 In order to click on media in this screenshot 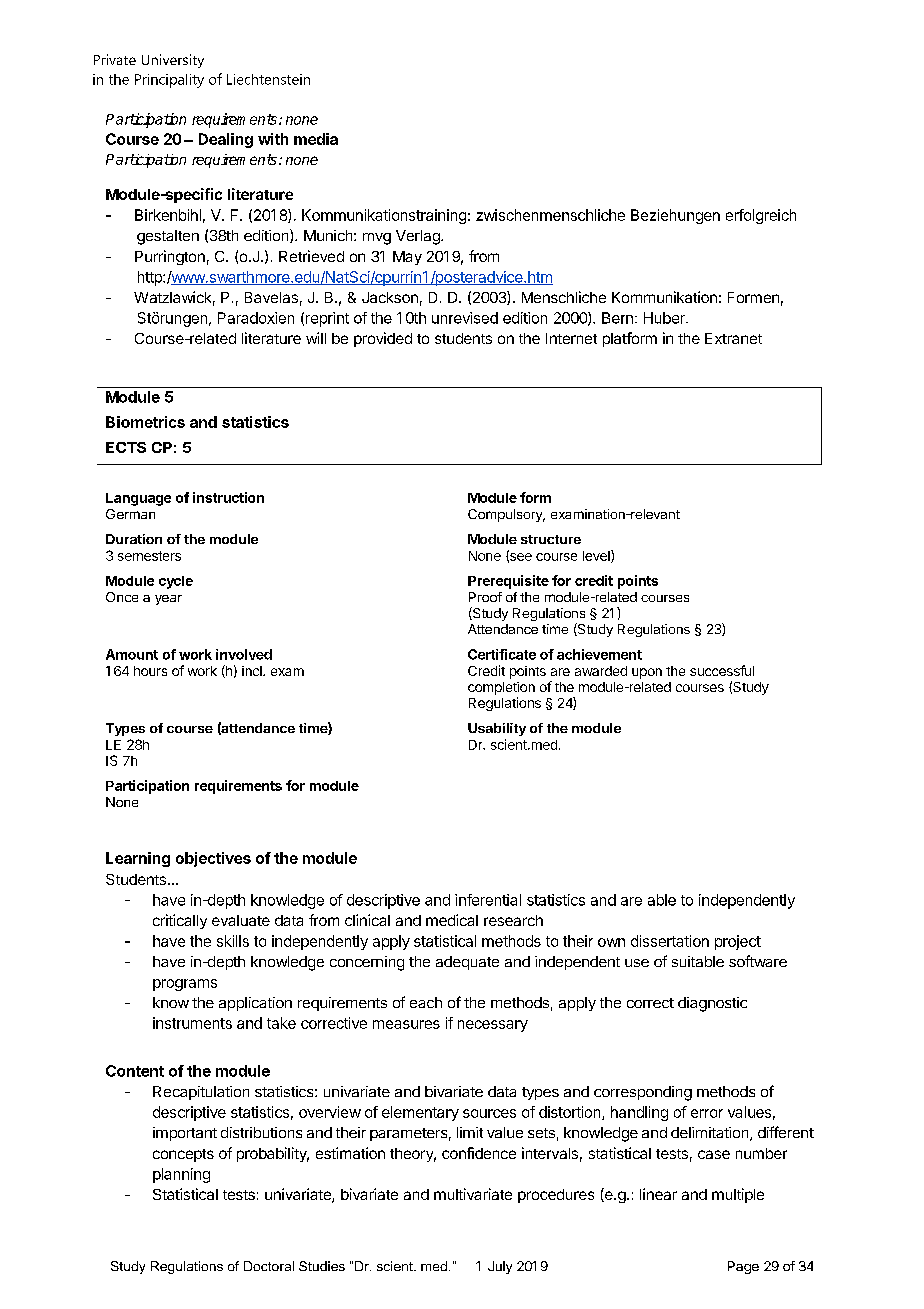, I will do `click(316, 139)`.
